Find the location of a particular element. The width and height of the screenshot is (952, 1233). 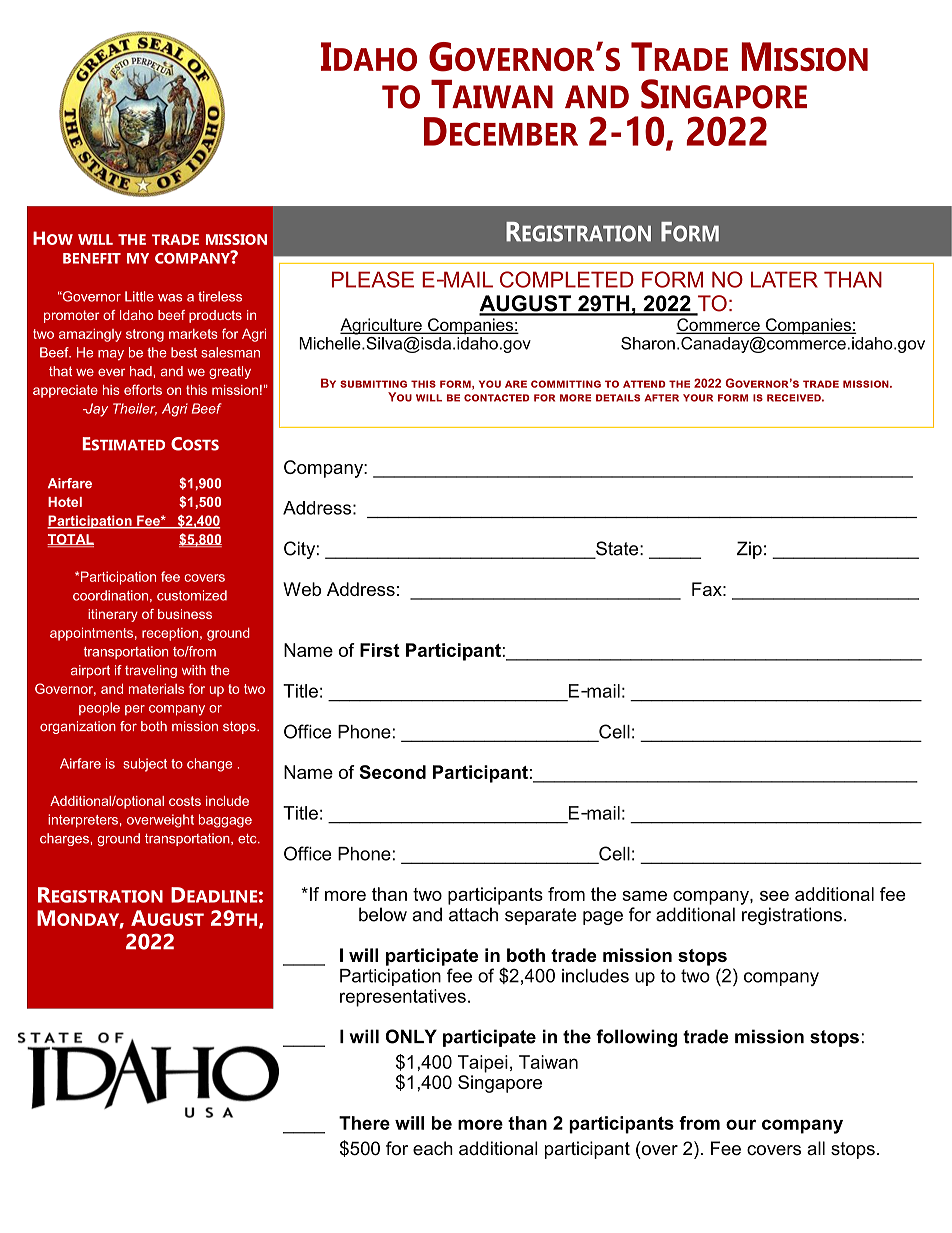

see is located at coordinates (774, 896).
